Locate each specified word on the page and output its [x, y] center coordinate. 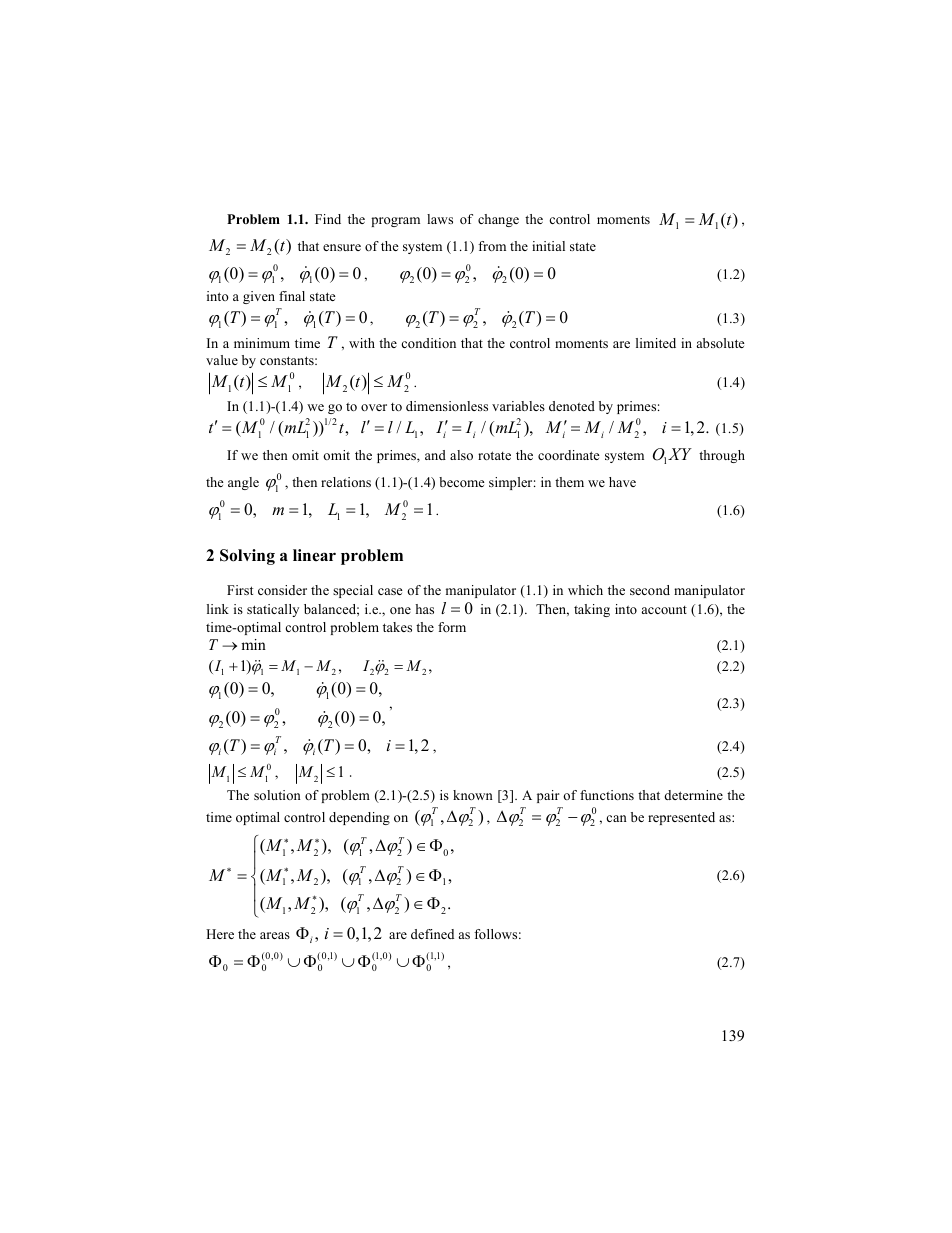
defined [432, 934]
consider [282, 590]
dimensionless [447, 406]
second [650, 590]
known [473, 795]
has [424, 609]
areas [275, 935]
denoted [572, 406]
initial [548, 246]
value [222, 360]
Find [328, 219]
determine [694, 795]
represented [681, 818]
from [492, 246]
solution [277, 795]
